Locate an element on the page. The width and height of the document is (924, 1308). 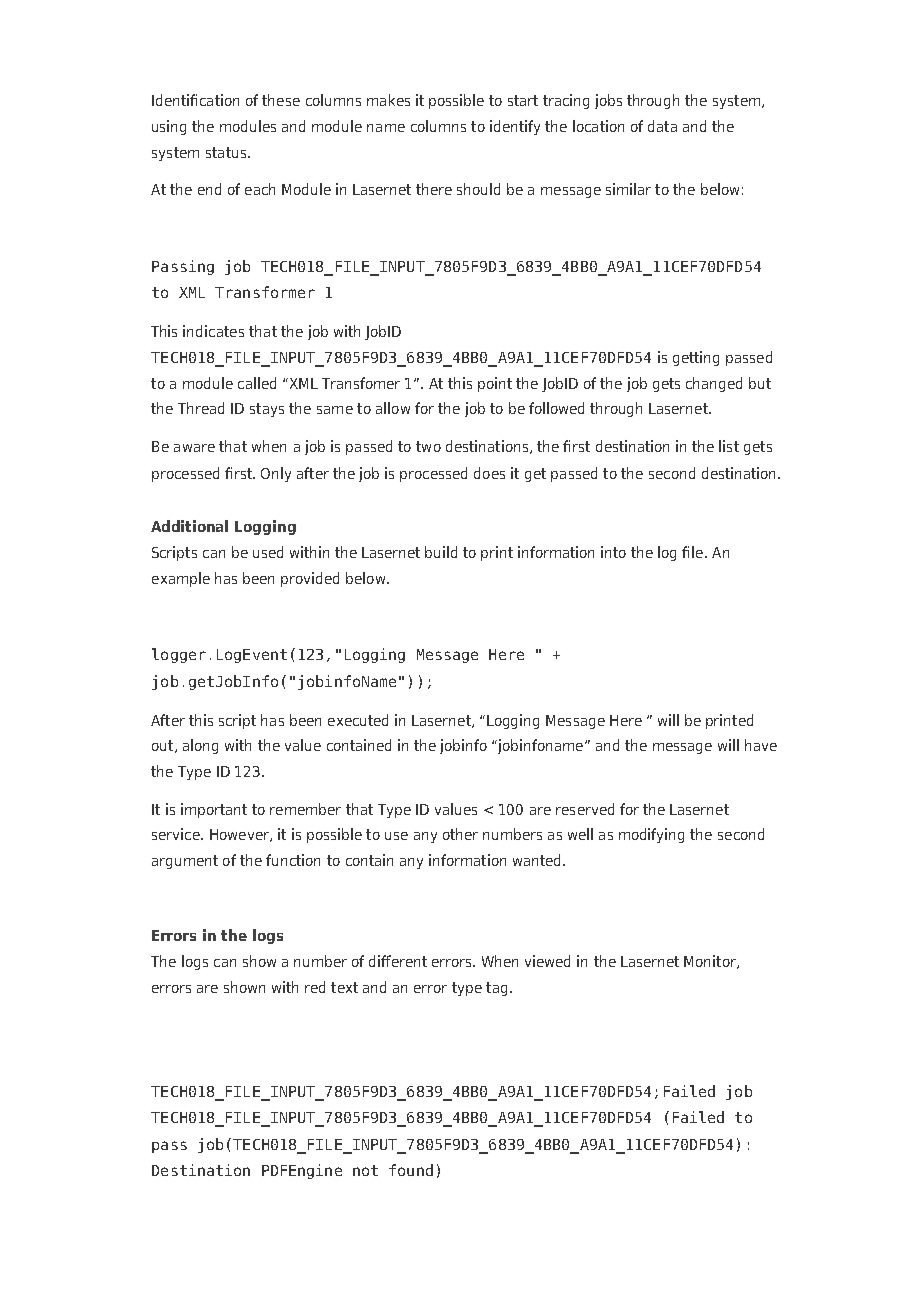
found is located at coordinates (411, 1170).
